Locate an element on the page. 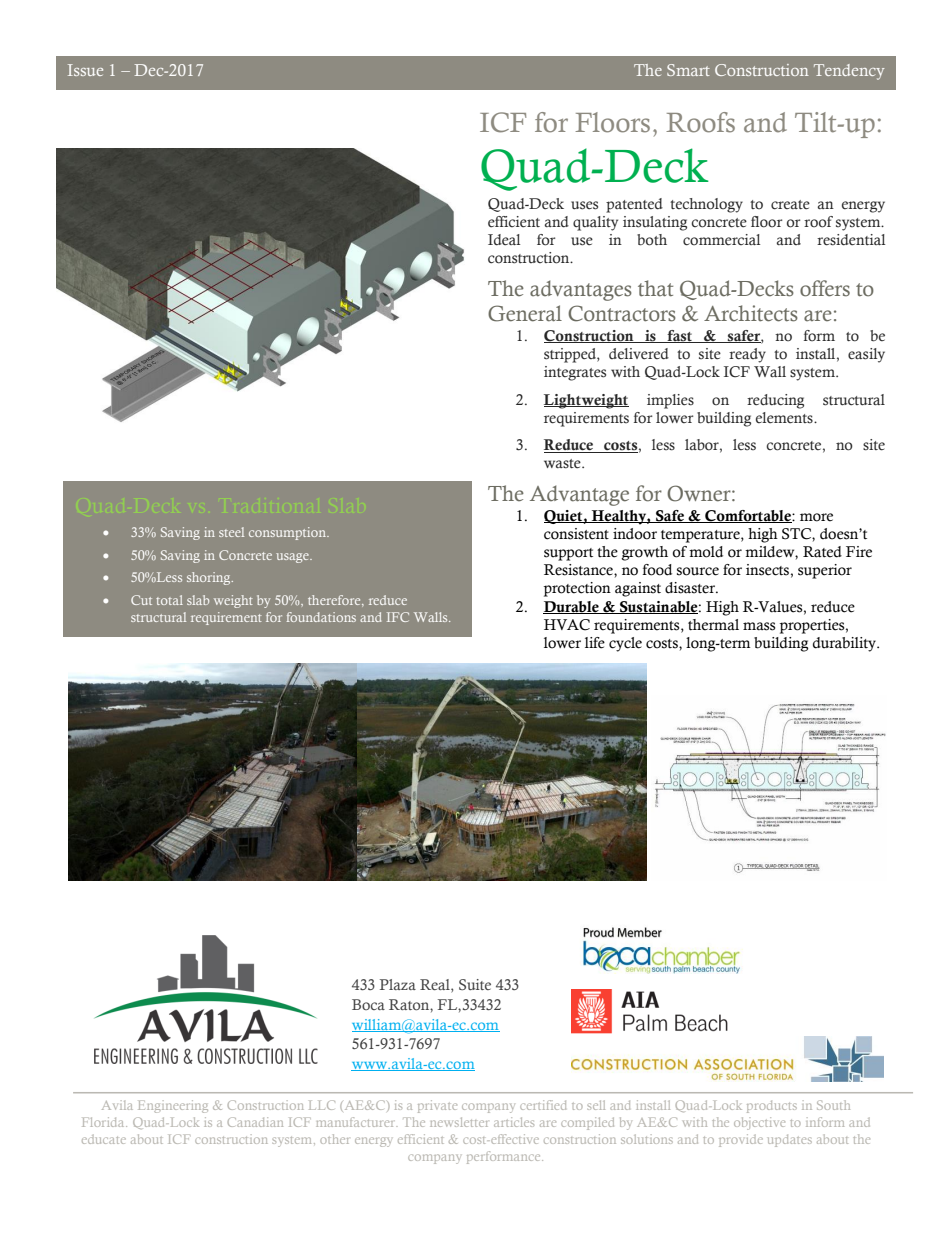 This image has height=1233, width=952. waste is located at coordinates (563, 464).
